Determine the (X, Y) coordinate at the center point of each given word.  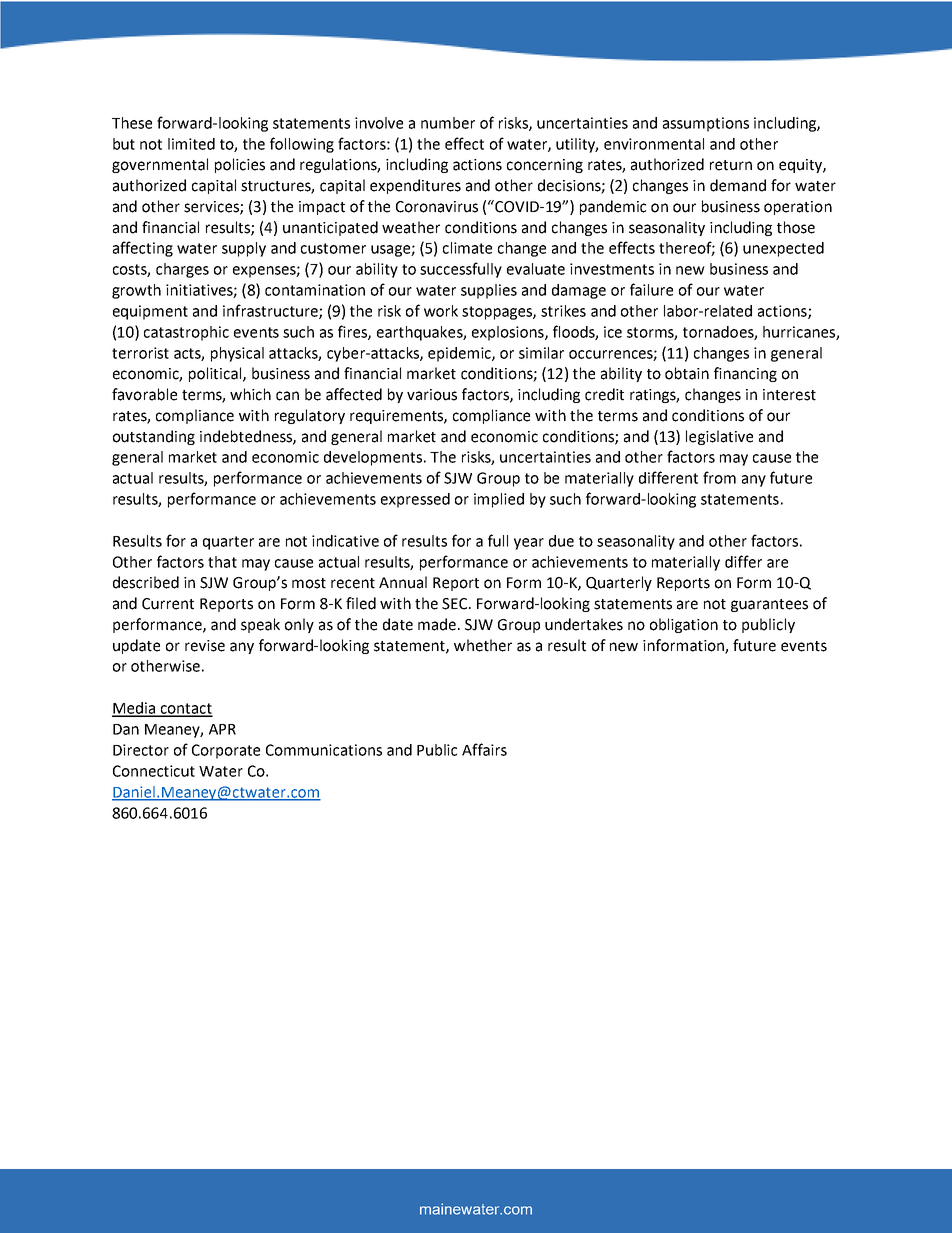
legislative (719, 437)
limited (191, 144)
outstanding (154, 437)
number (448, 123)
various (432, 395)
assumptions (706, 124)
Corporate (226, 751)
